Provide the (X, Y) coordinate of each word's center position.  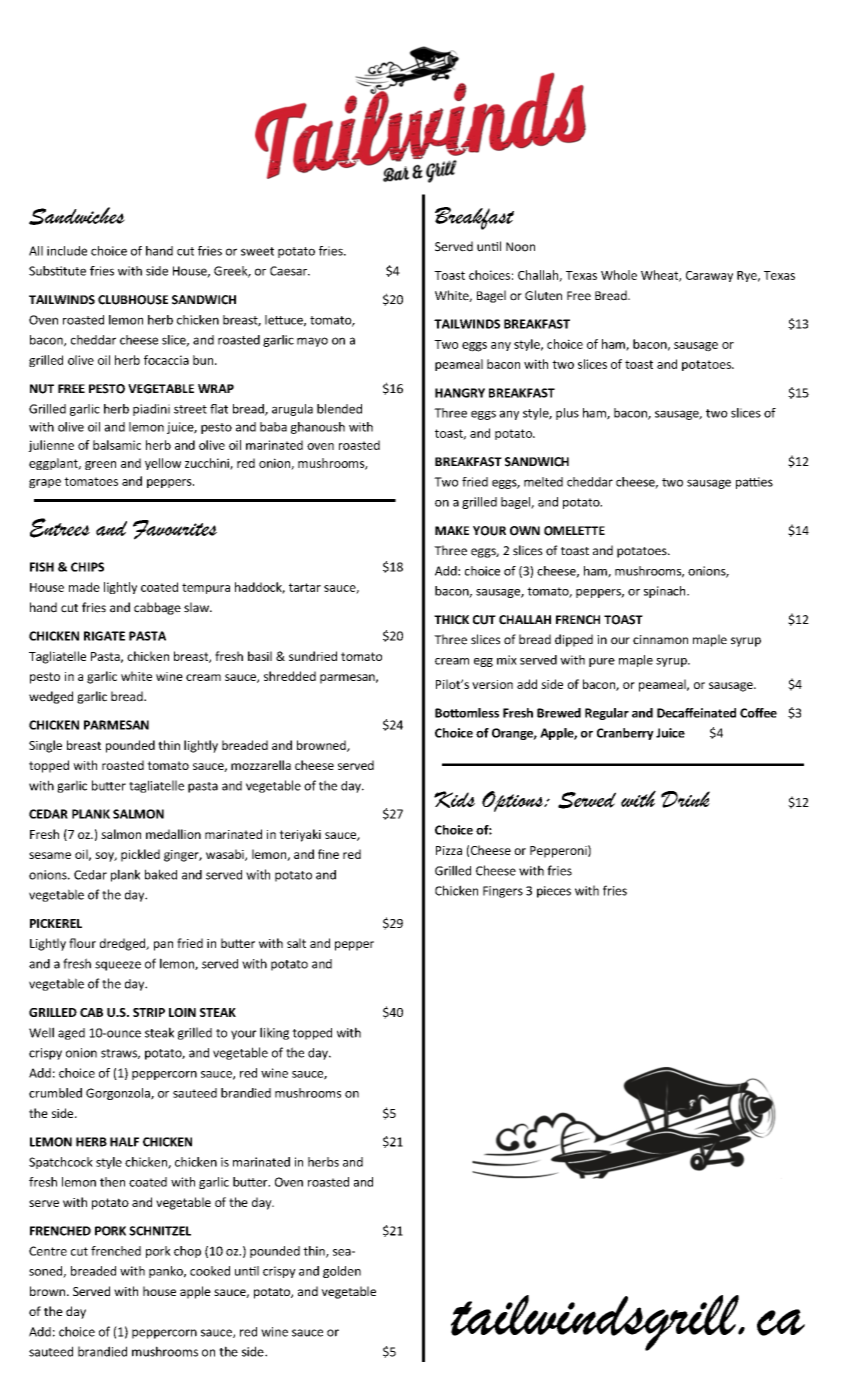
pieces (554, 892)
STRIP (149, 1012)
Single (45, 746)
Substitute (57, 271)
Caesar (289, 271)
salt (296, 943)
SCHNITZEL (160, 1231)
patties (754, 483)
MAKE (452, 530)
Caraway (709, 276)
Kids (454, 799)
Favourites (175, 530)
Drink (685, 799)
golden (342, 1272)
